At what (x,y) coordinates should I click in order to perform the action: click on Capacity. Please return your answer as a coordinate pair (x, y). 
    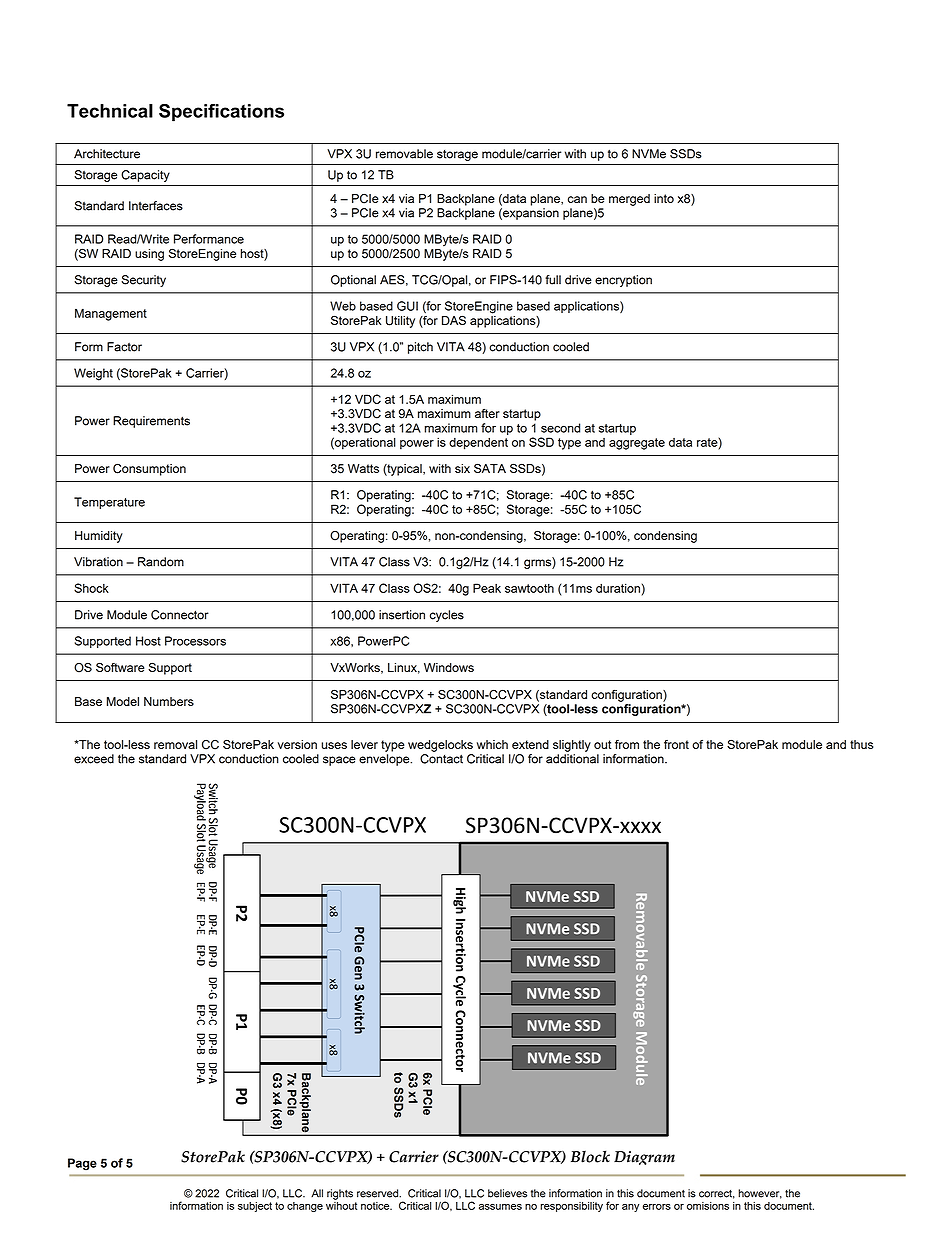
    Looking at the image, I should click on (145, 176).
